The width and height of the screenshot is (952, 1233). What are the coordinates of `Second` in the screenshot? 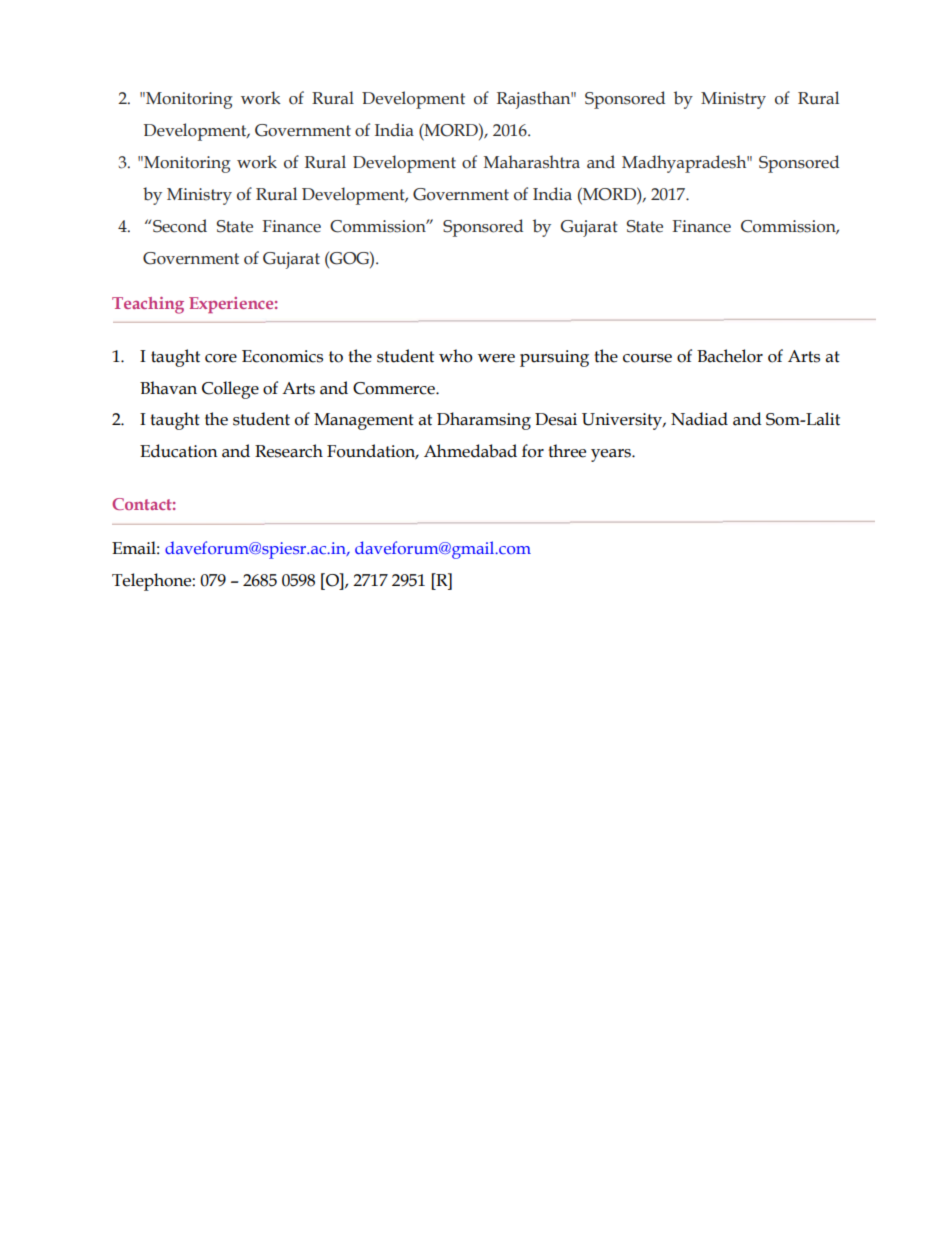 It's located at (179, 226).
